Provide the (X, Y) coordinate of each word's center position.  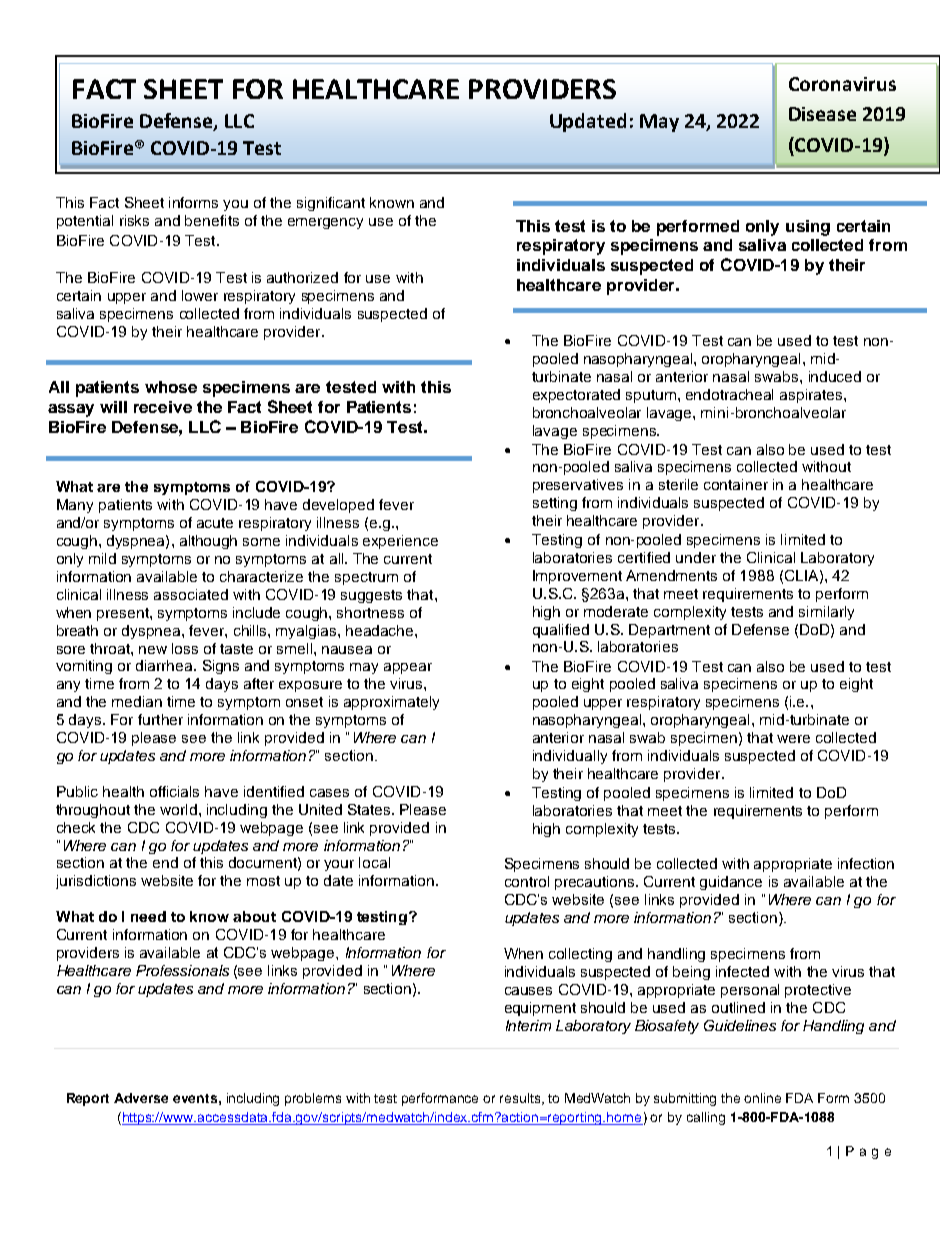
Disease (822, 114)
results (521, 1099)
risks (134, 220)
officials (174, 791)
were (793, 739)
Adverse (141, 1098)
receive (163, 407)
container (736, 484)
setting (555, 504)
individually (570, 757)
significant (331, 204)
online (762, 1098)
